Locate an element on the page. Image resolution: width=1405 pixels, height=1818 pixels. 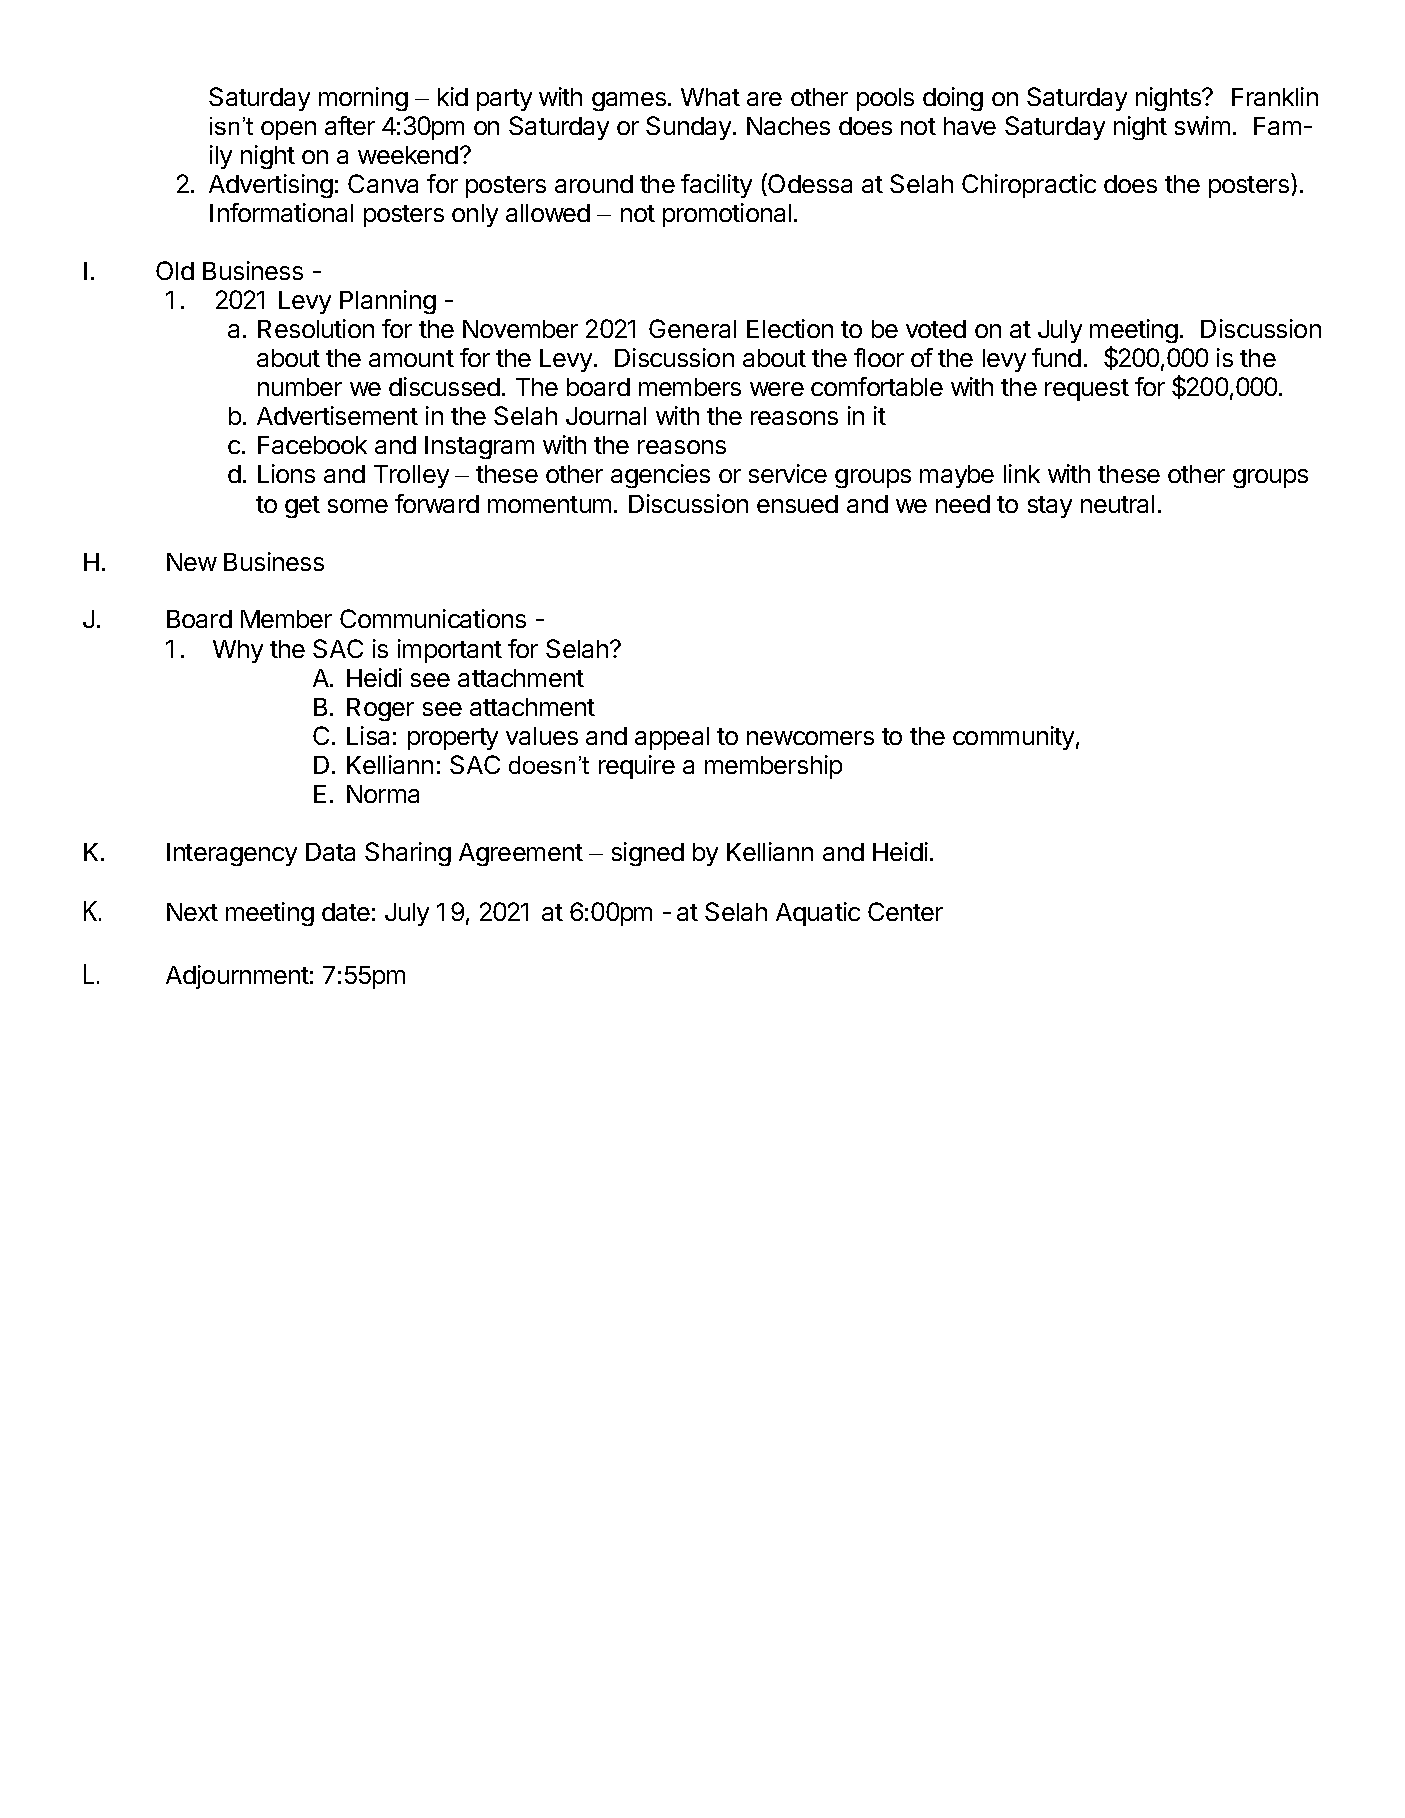
appeal is located at coordinates (672, 738).
